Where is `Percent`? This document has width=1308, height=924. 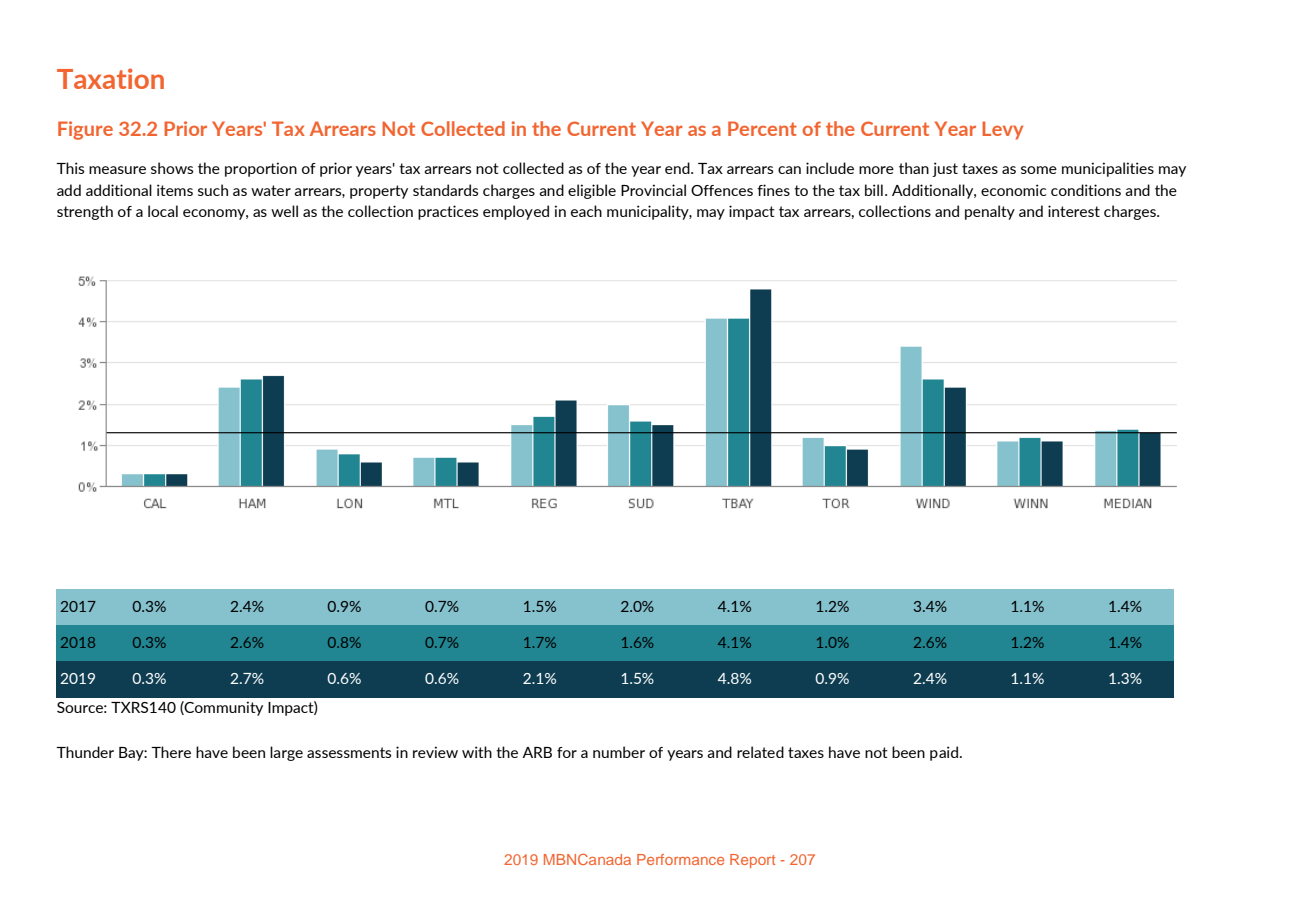
Percent is located at coordinates (762, 128).
